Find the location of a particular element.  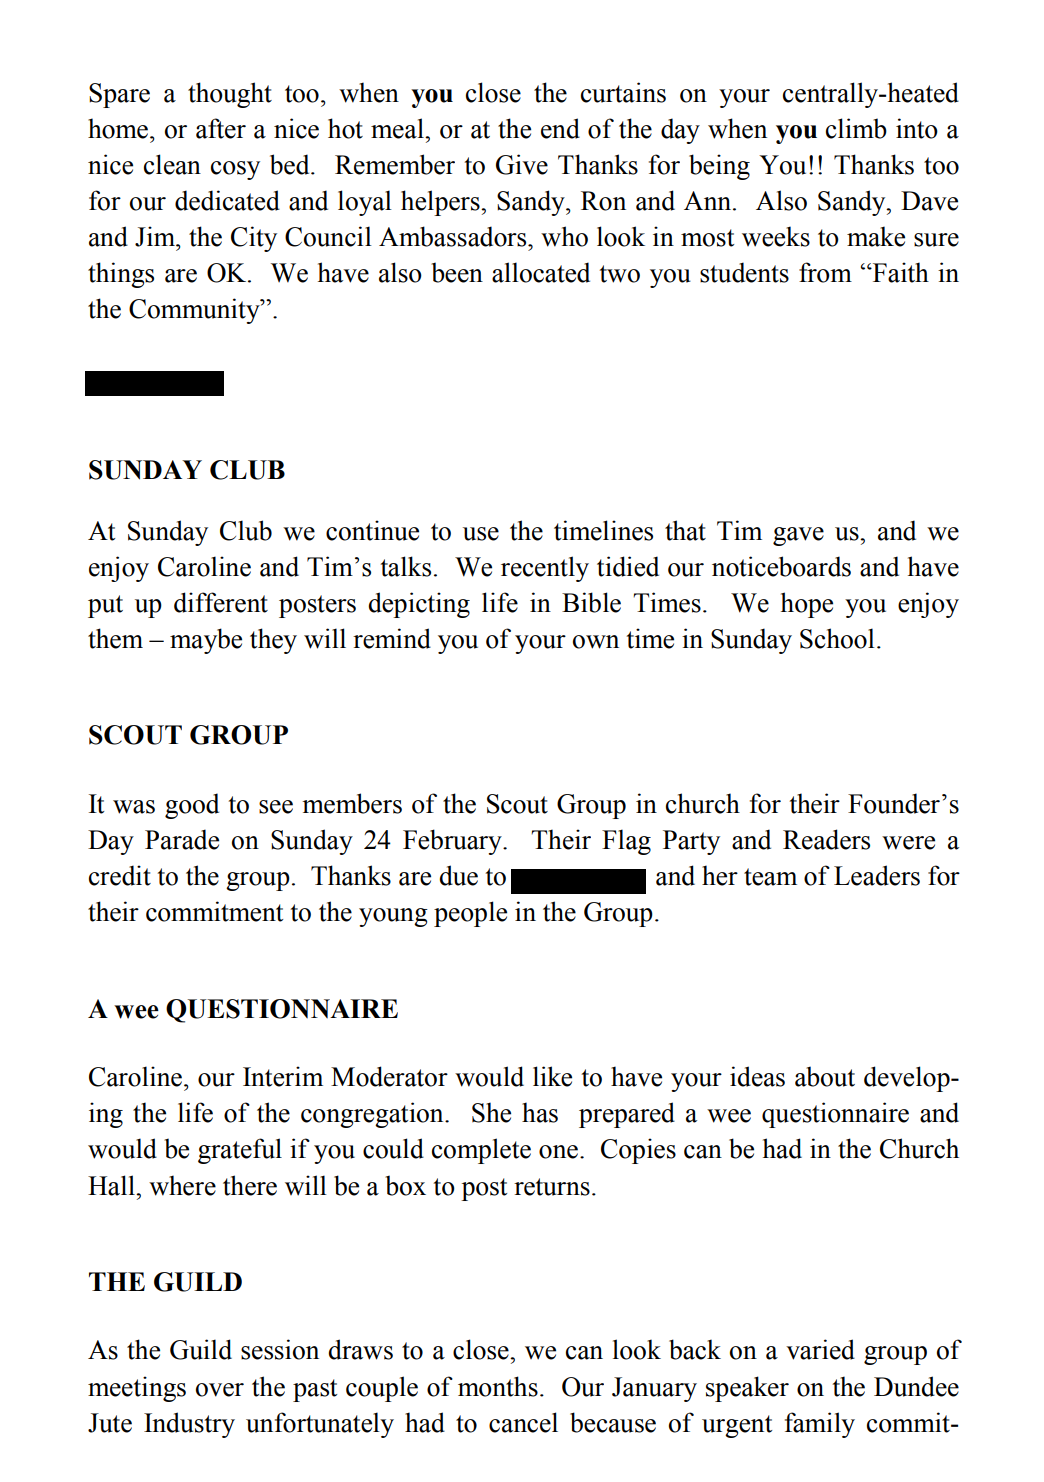

varied is located at coordinates (820, 1349).
